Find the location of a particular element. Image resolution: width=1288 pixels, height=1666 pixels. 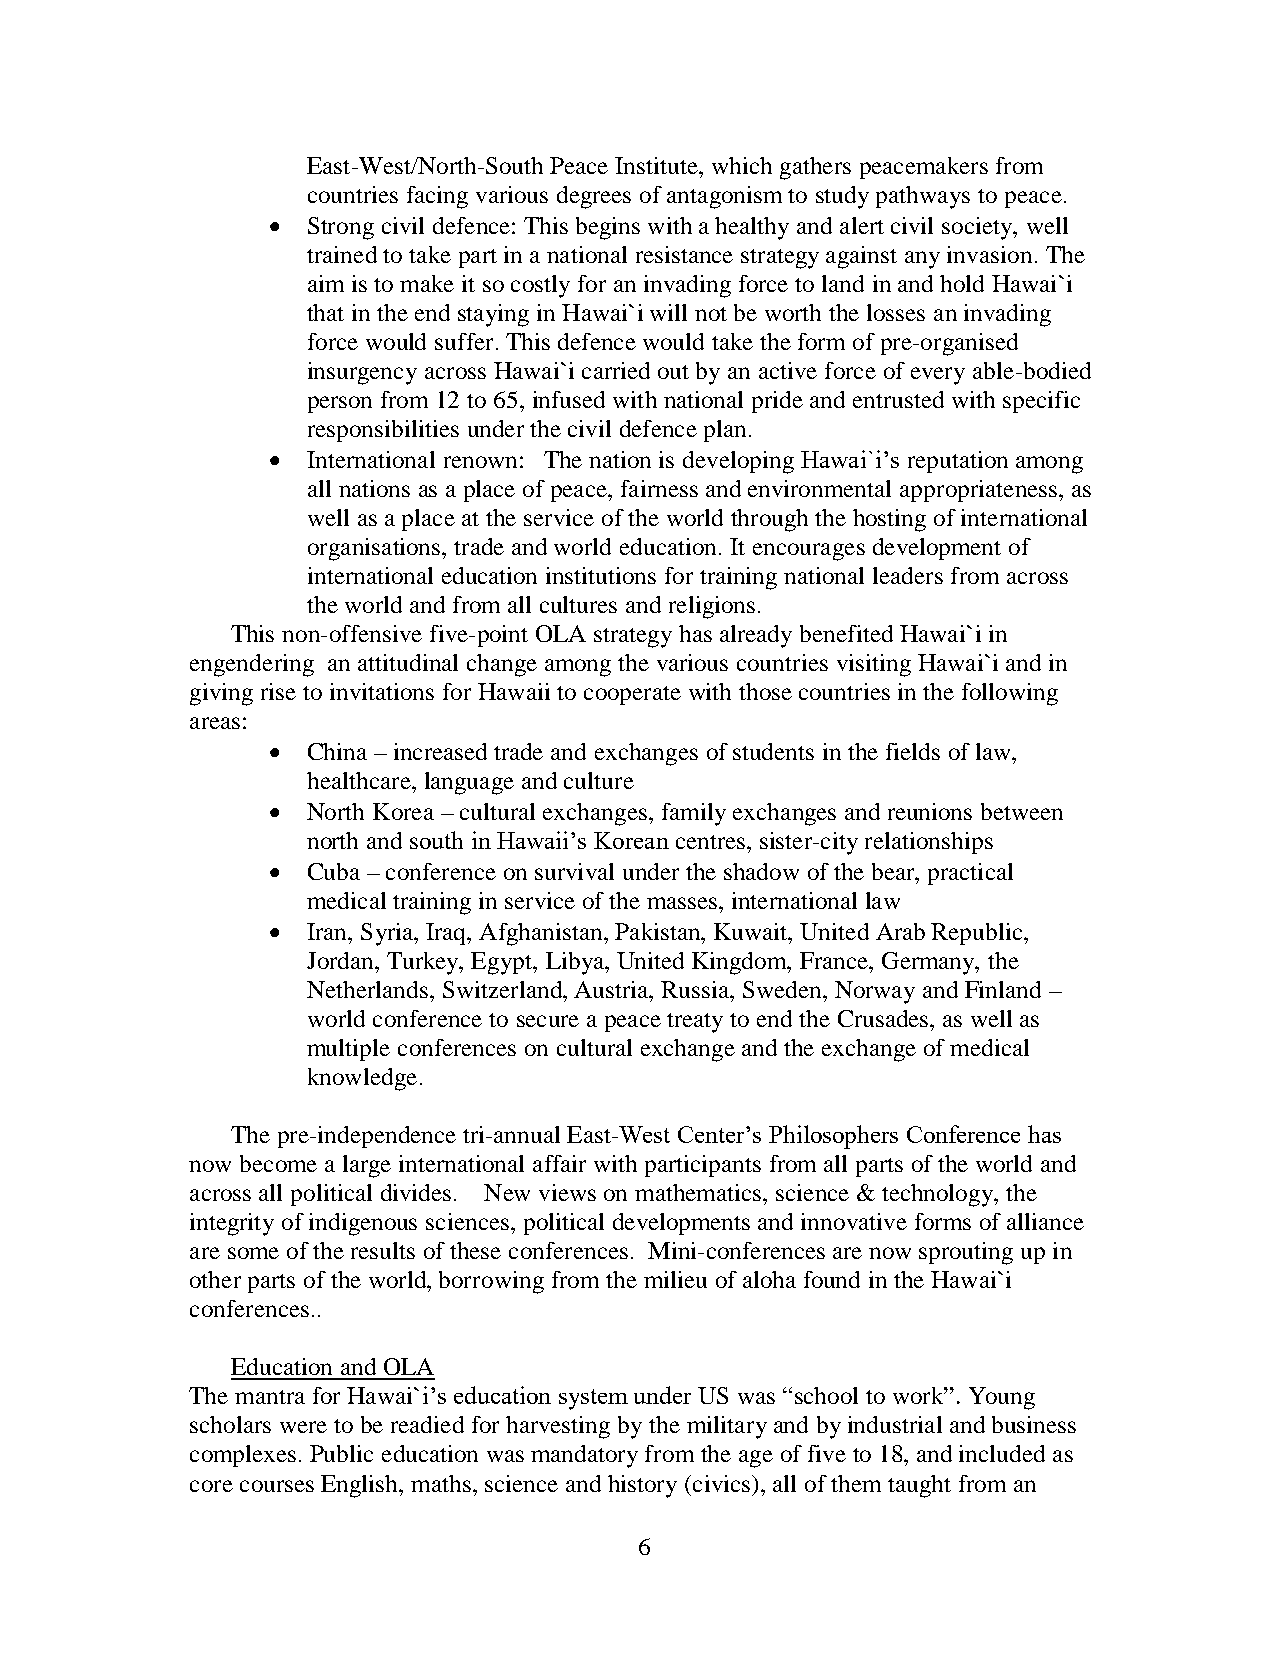

affair is located at coordinates (559, 1163).
